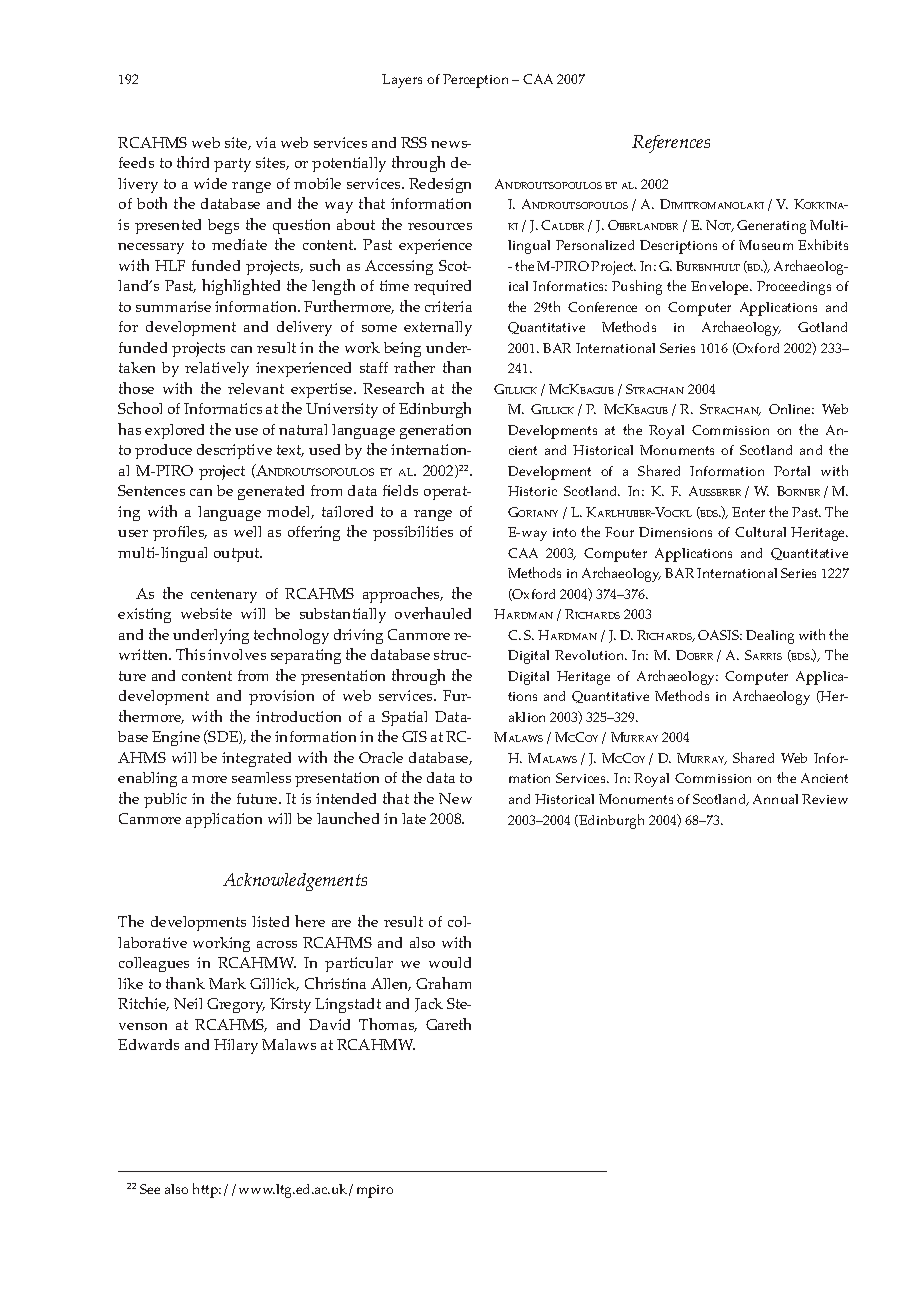  I want to click on listed, so click(270, 921).
